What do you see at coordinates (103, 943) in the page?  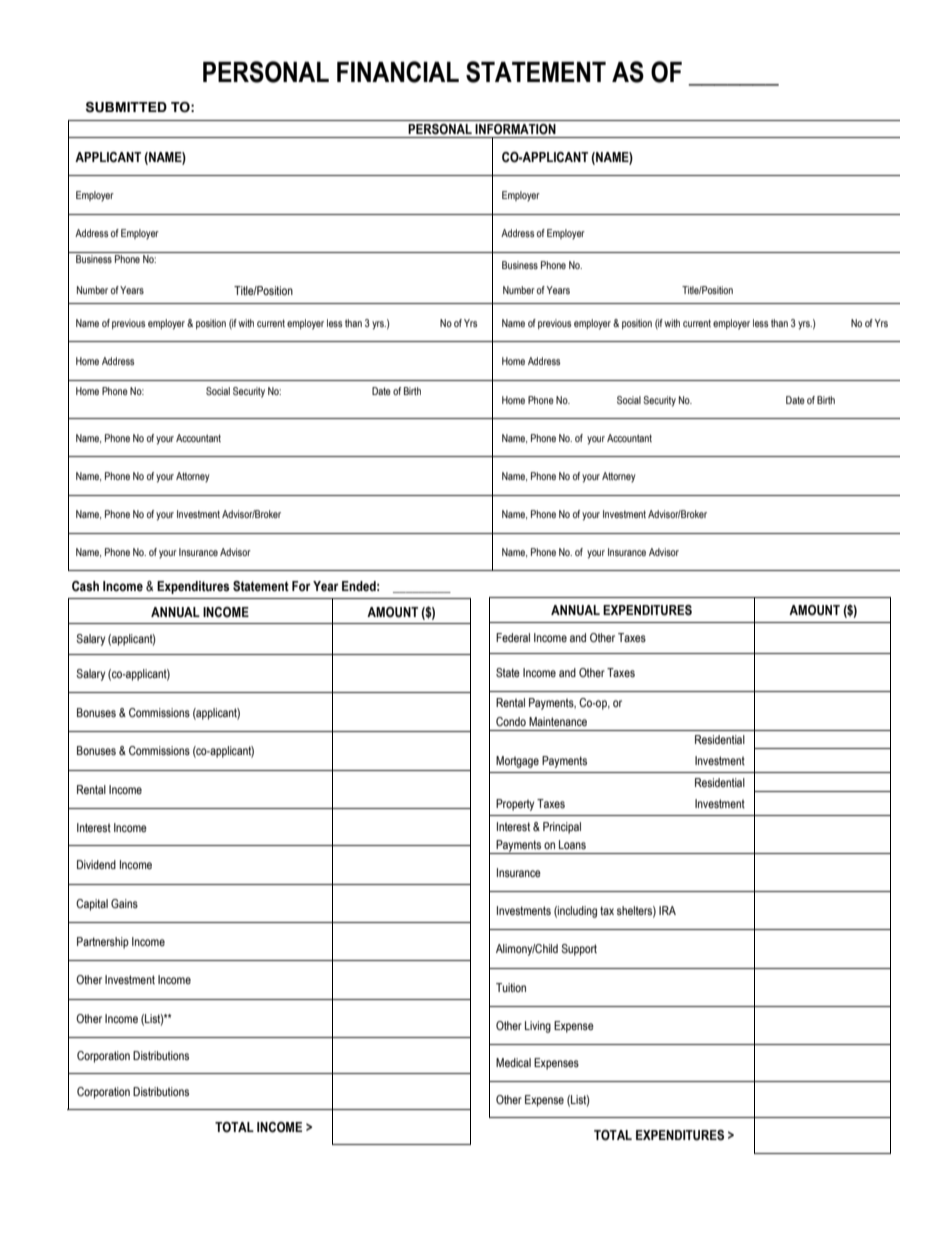 I see `Partnership` at bounding box center [103, 943].
